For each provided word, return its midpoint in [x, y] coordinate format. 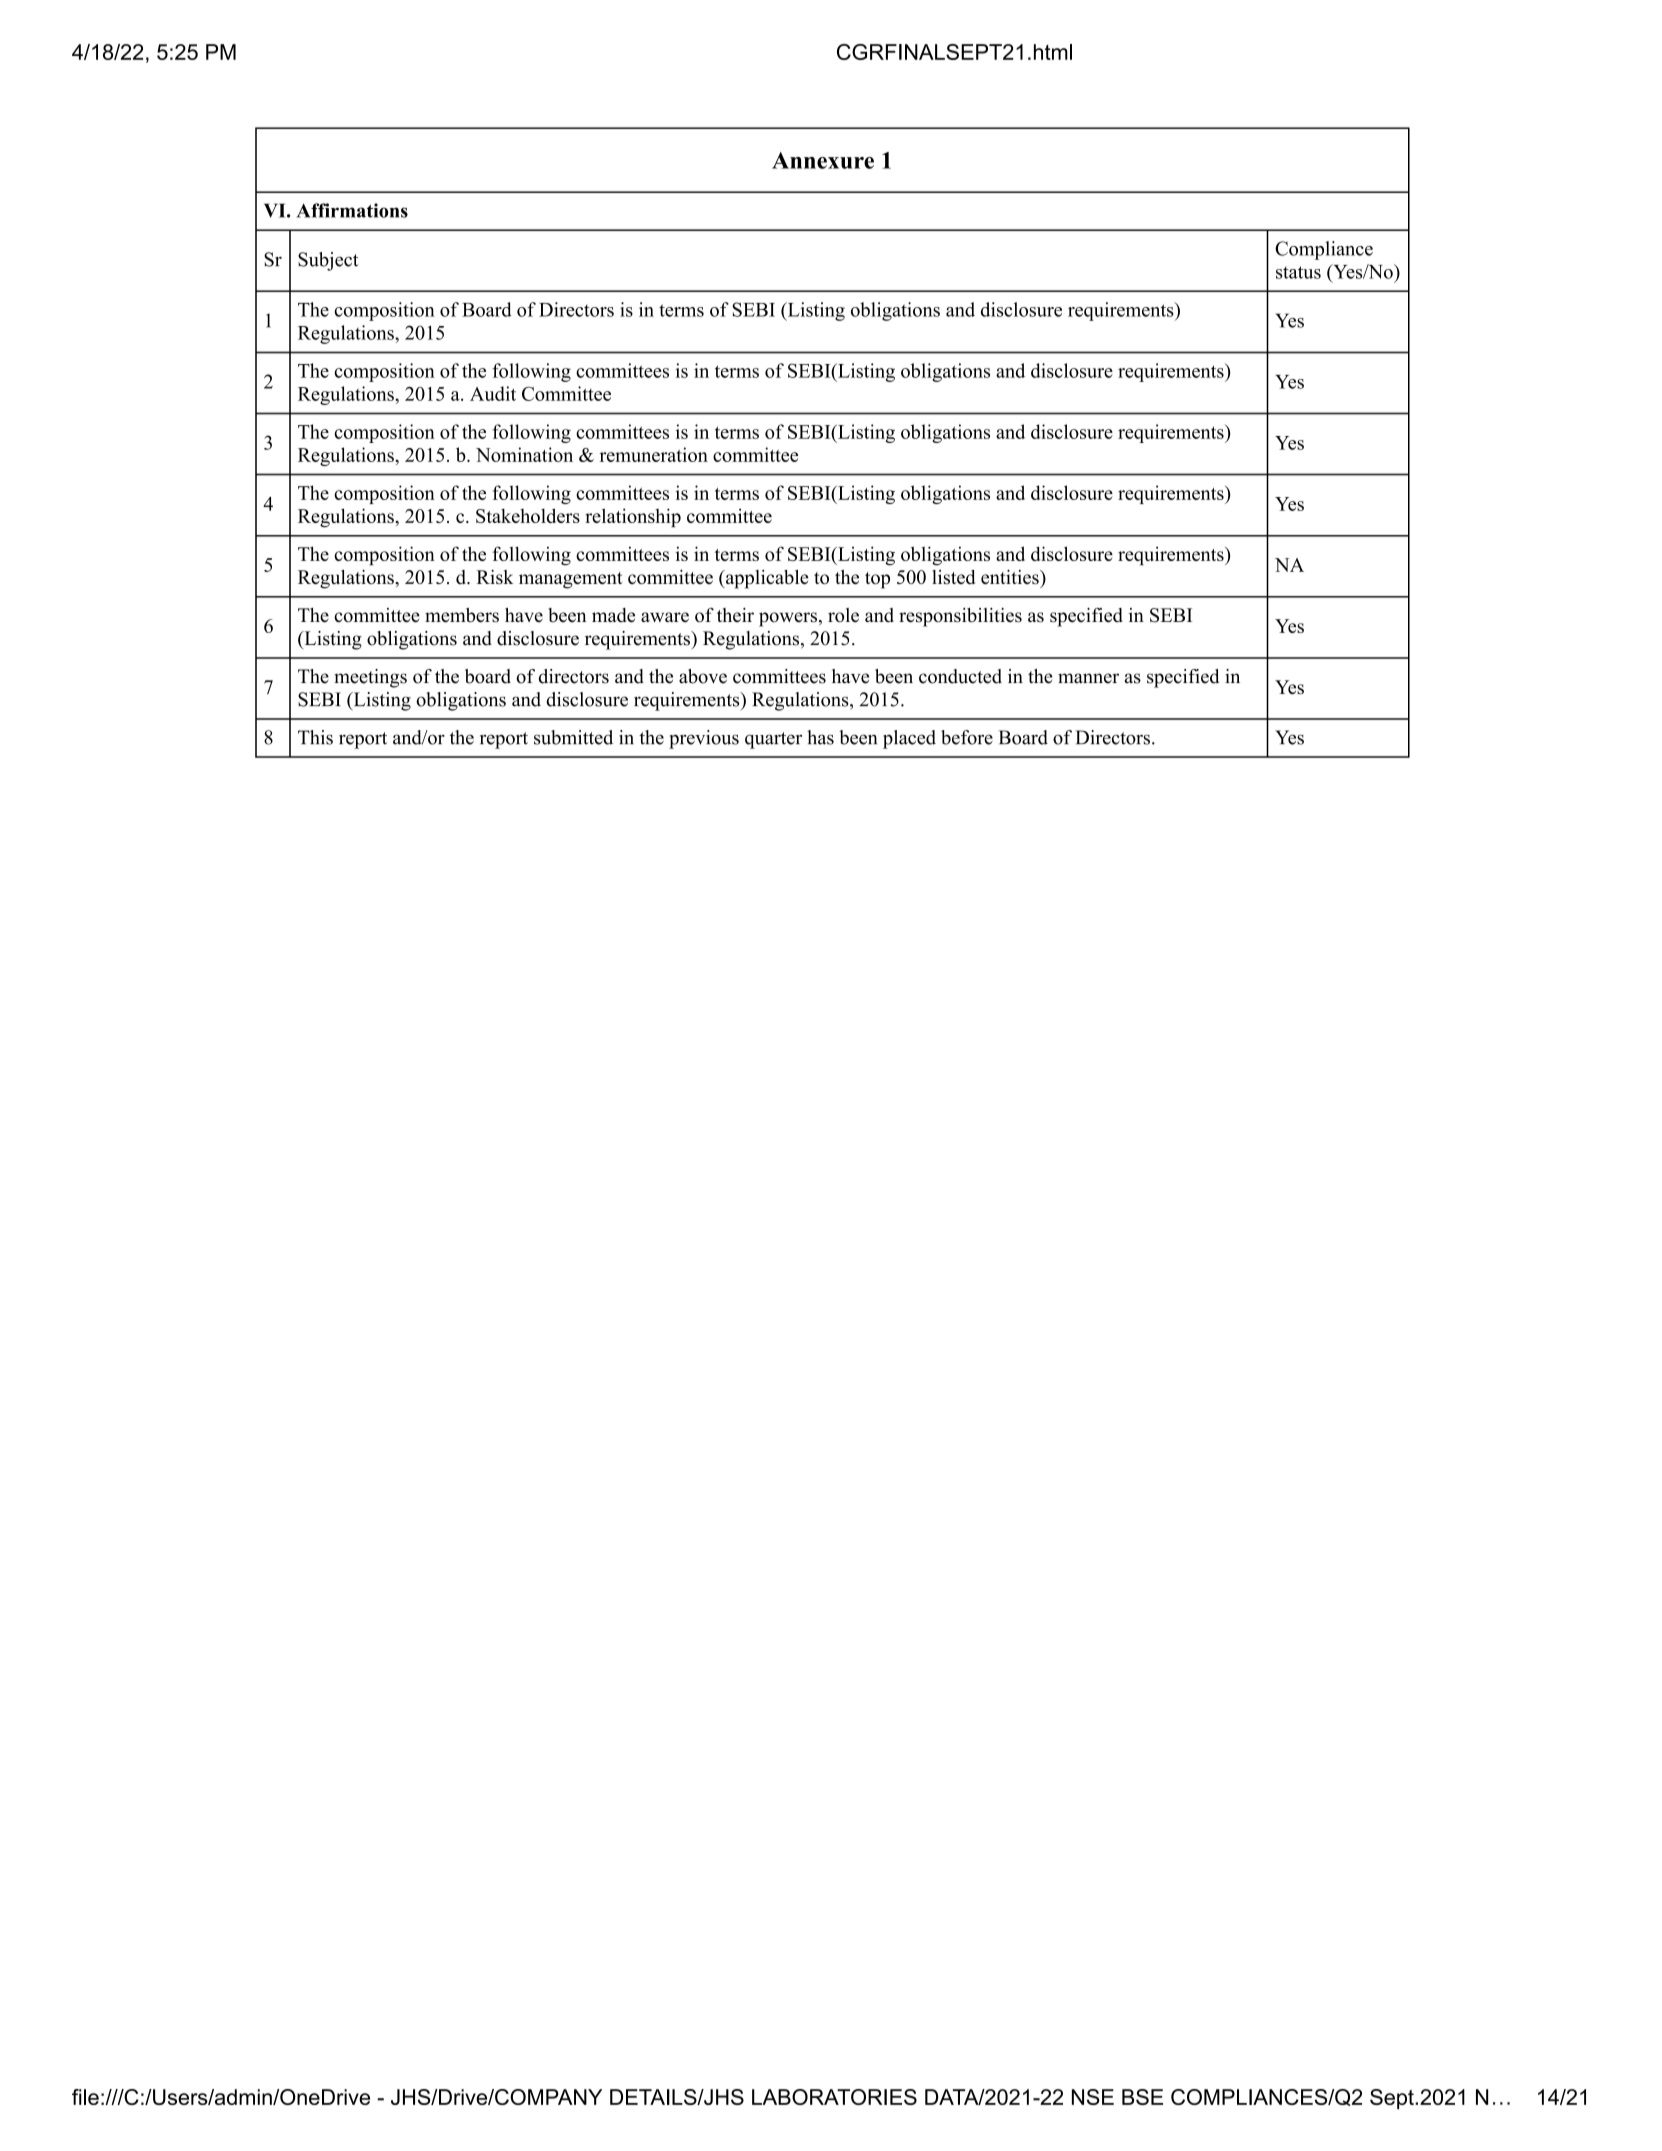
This [315, 737]
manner [1088, 678]
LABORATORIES [834, 2097]
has [820, 737]
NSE [1093, 2097]
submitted [573, 737]
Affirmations [352, 210]
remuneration [653, 454]
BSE [1142, 2097]
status [1298, 272]
